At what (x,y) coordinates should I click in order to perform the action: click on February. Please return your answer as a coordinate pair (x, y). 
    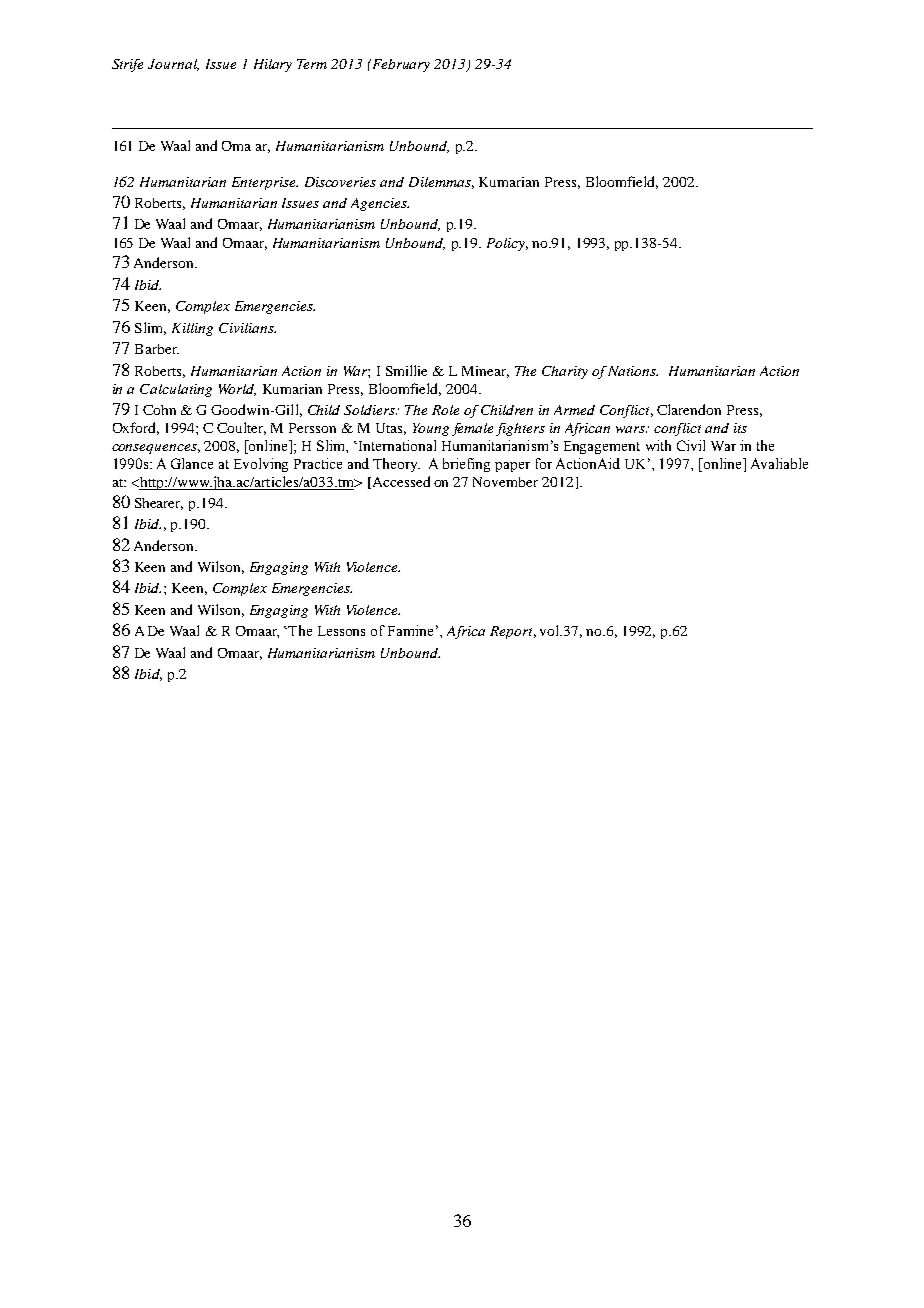
    Looking at the image, I should click on (400, 65).
